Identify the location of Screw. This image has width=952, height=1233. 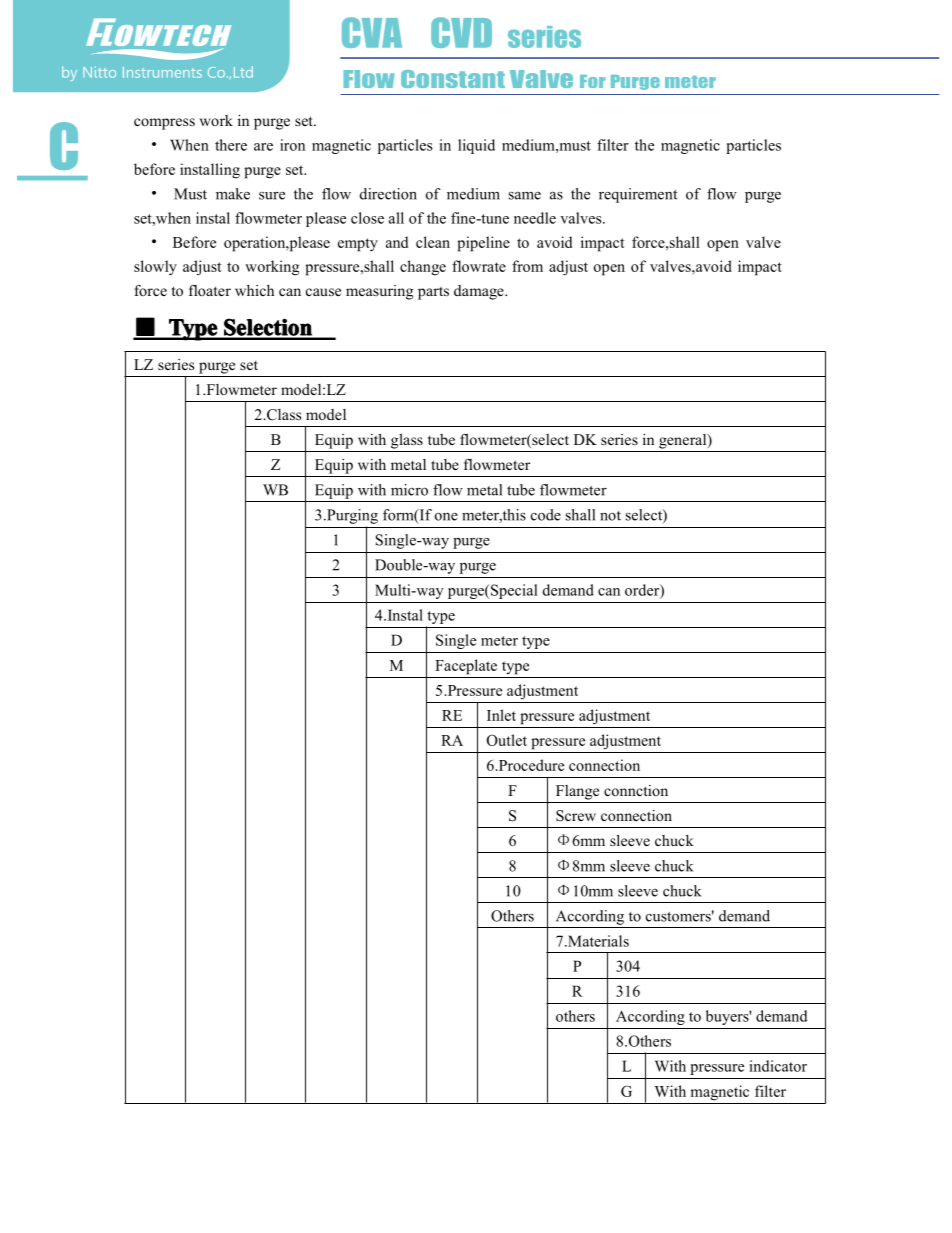
(576, 816).
